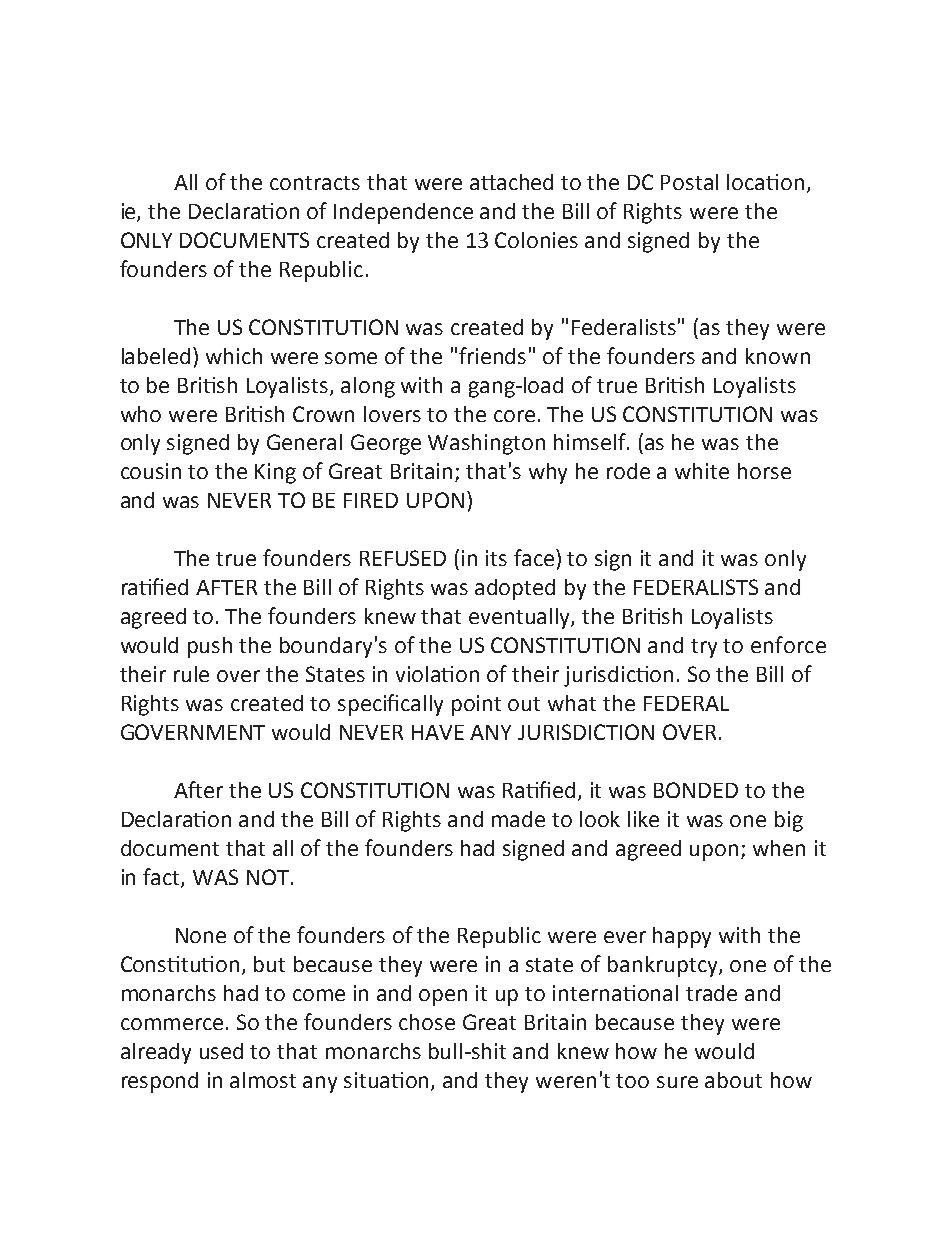 Image resolution: width=952 pixels, height=1233 pixels. Describe the element at coordinates (427, 1022) in the document. I see `chose` at that location.
